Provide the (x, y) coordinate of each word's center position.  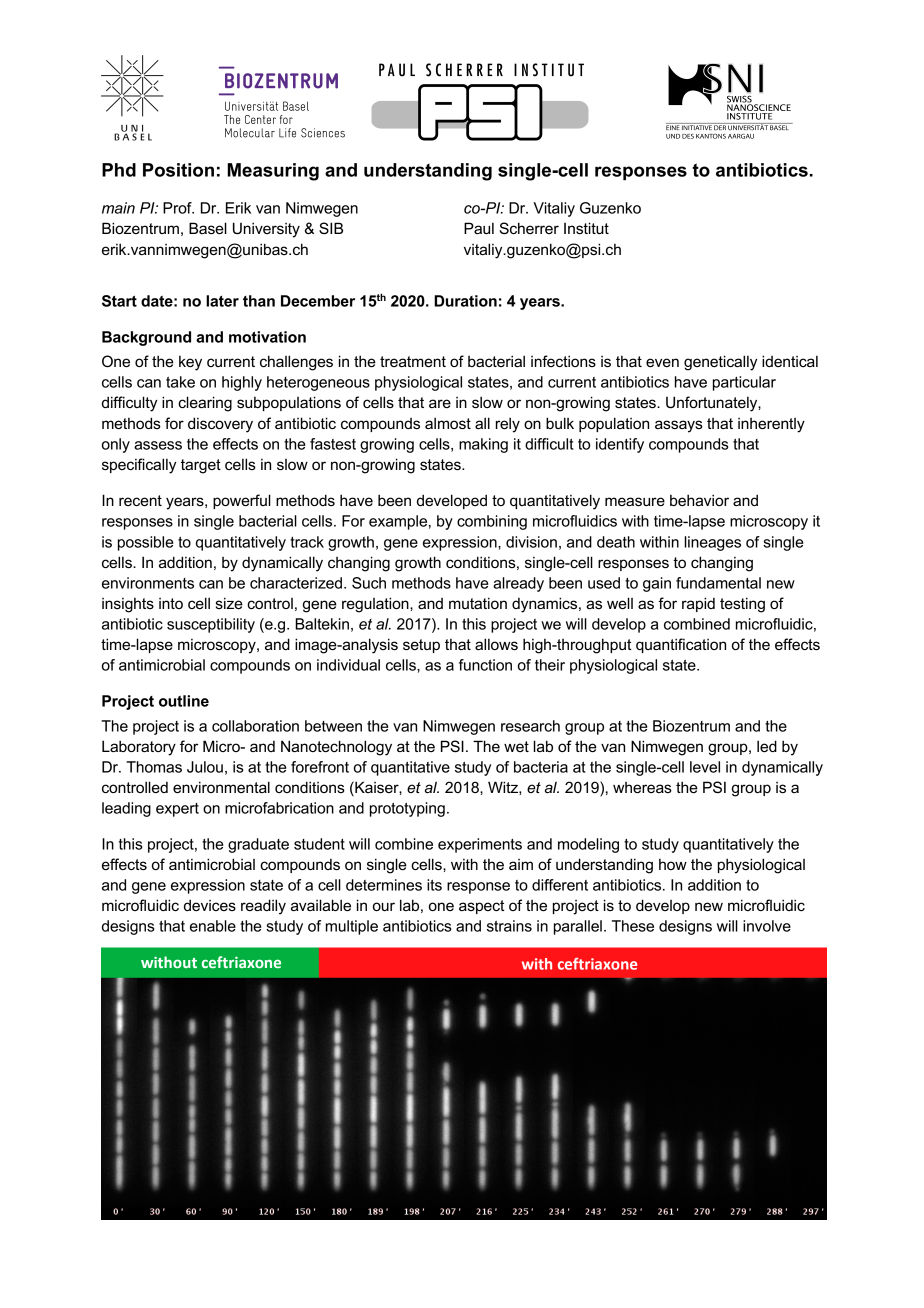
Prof (178, 208)
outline (184, 701)
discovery (220, 425)
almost (448, 423)
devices (210, 905)
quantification (681, 645)
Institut (586, 228)
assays (679, 426)
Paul (479, 228)
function (485, 665)
